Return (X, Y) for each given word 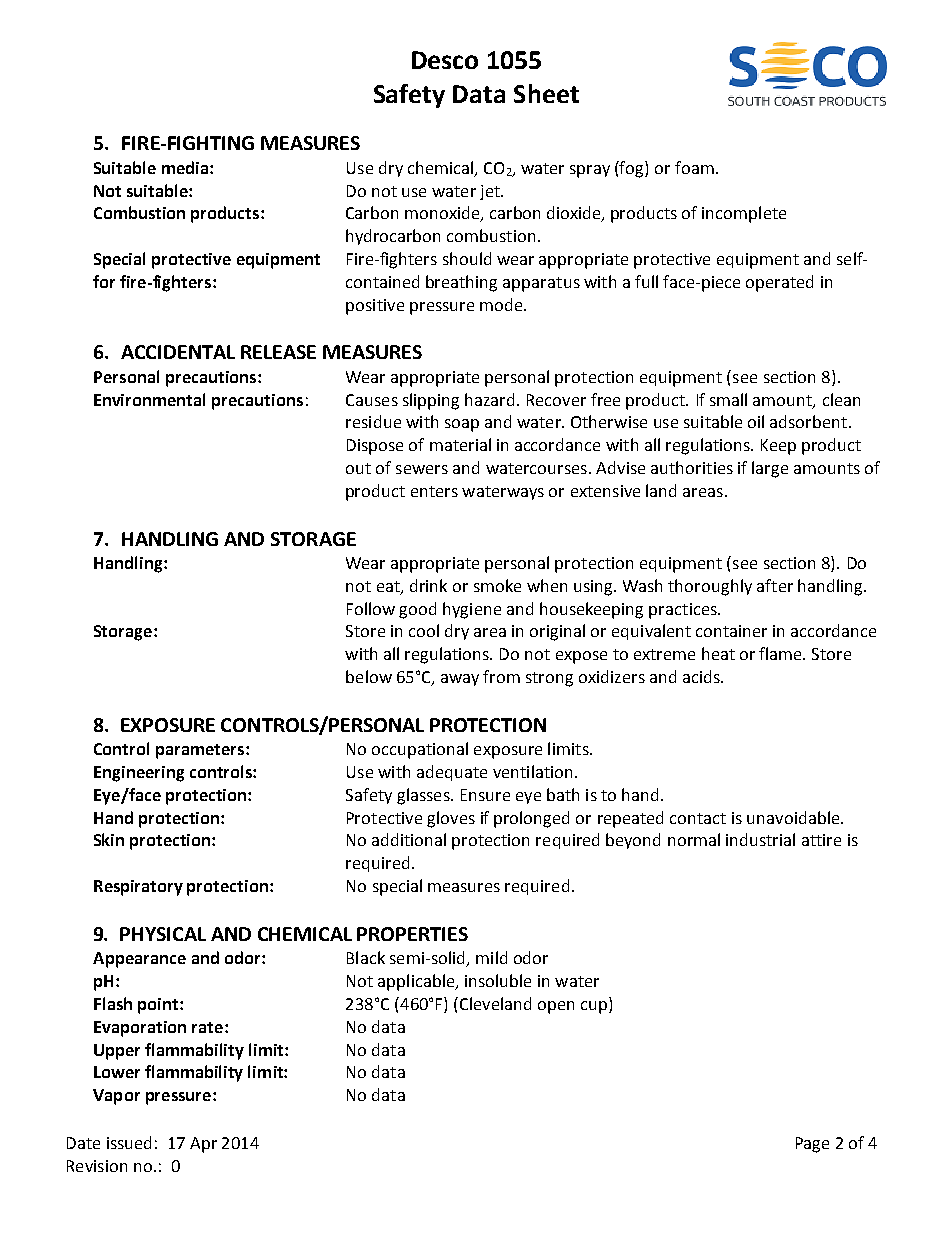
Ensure (485, 795)
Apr (203, 1145)
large (770, 469)
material (460, 444)
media (186, 167)
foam (694, 167)
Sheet (546, 93)
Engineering (139, 774)
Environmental (149, 399)
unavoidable (794, 817)
